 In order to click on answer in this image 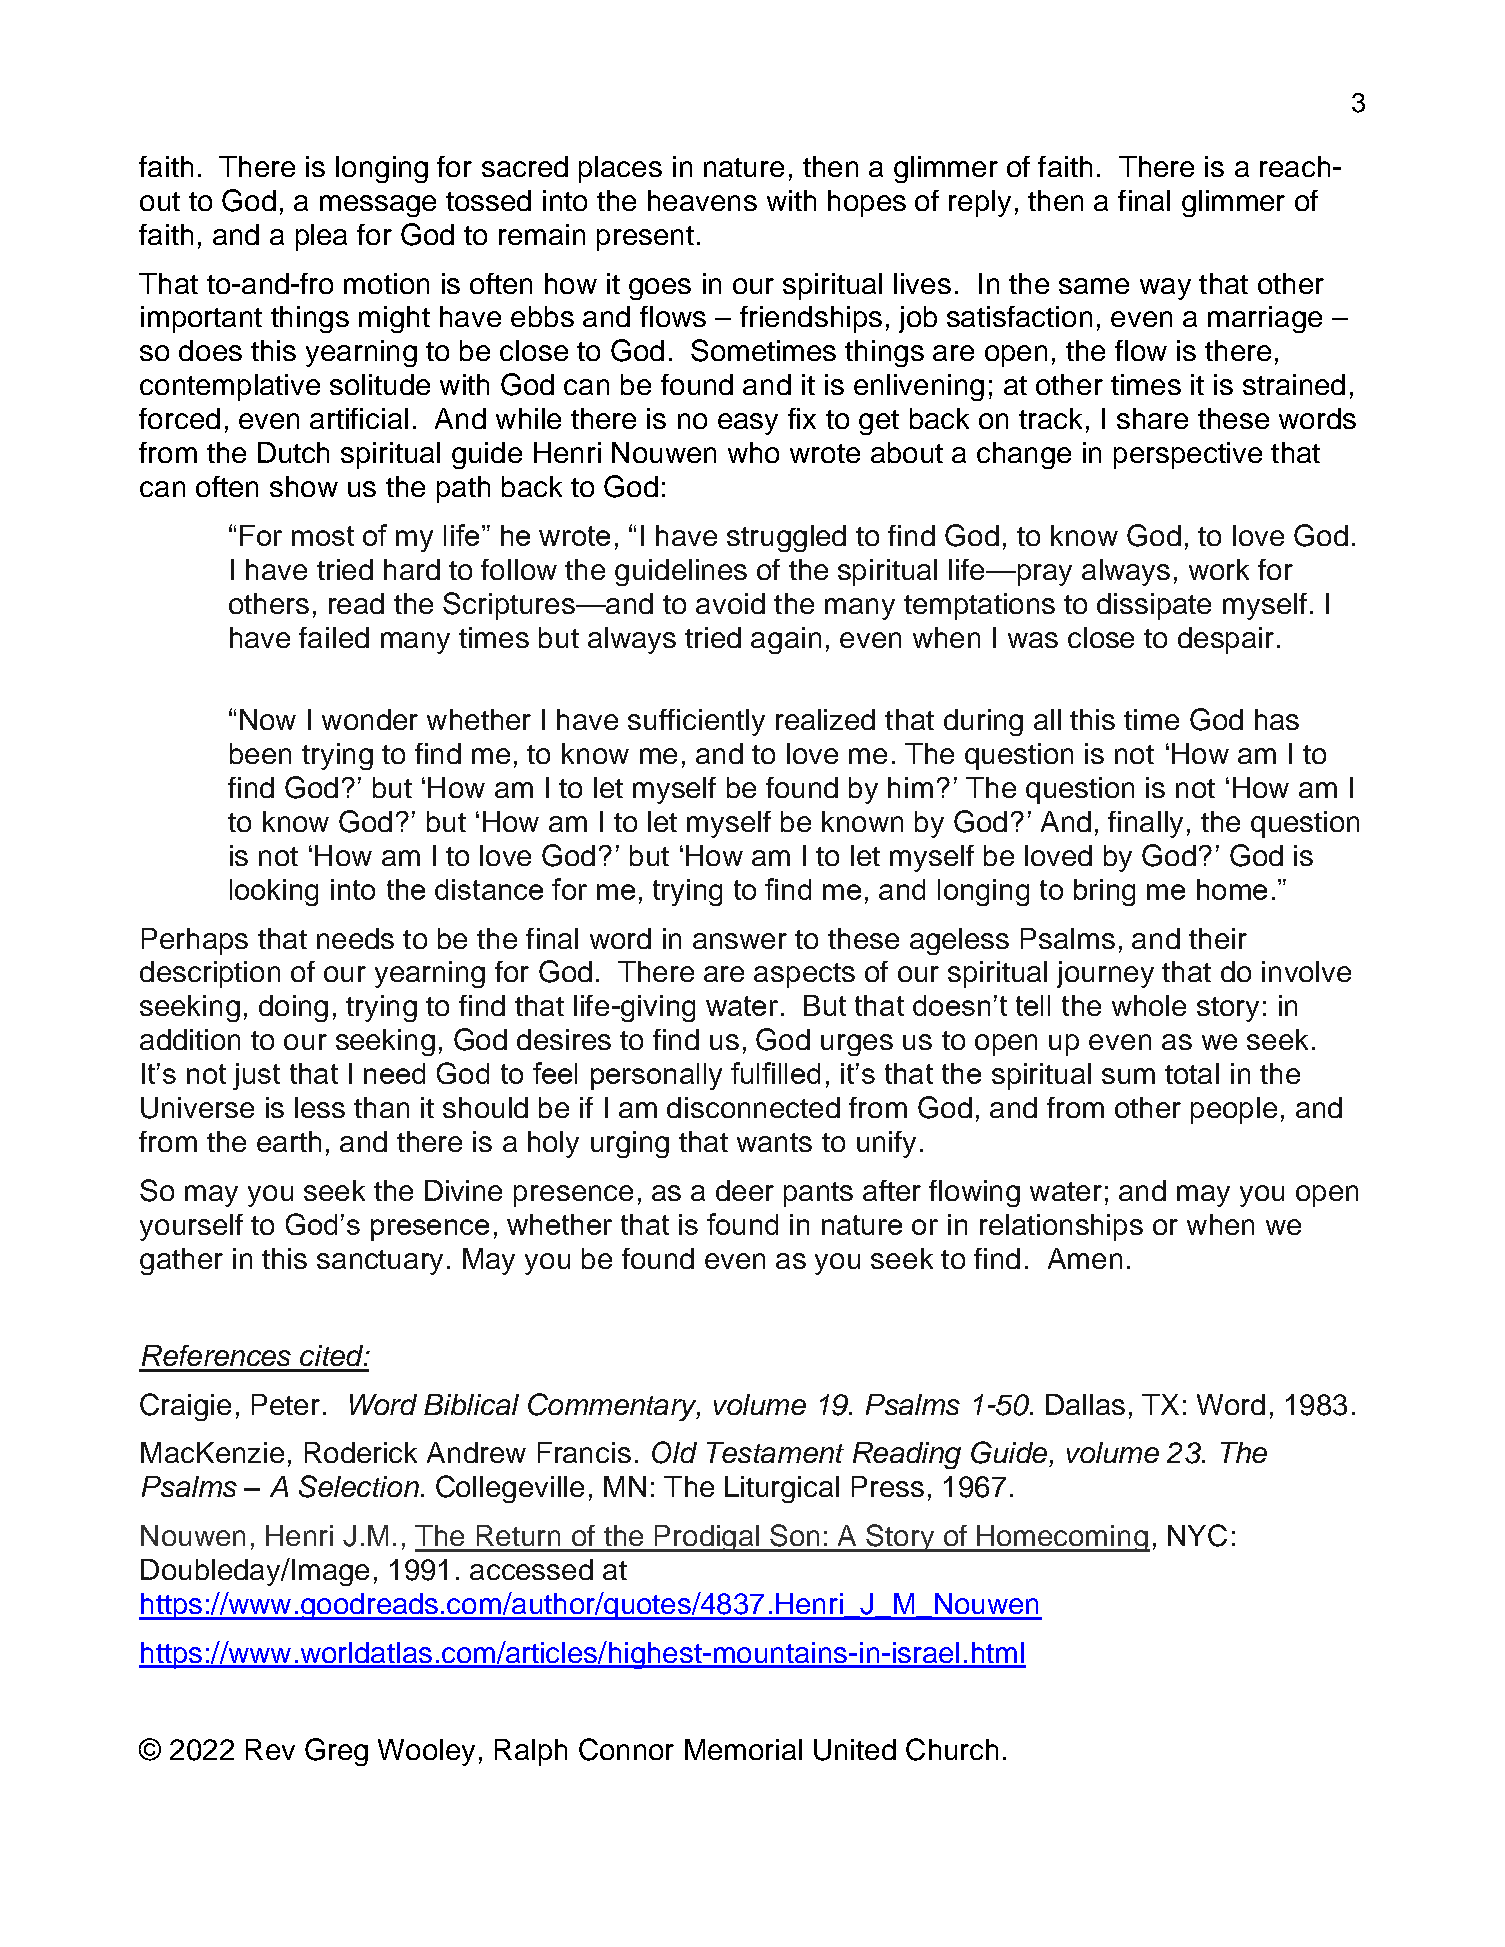, I will do `click(740, 941)`.
